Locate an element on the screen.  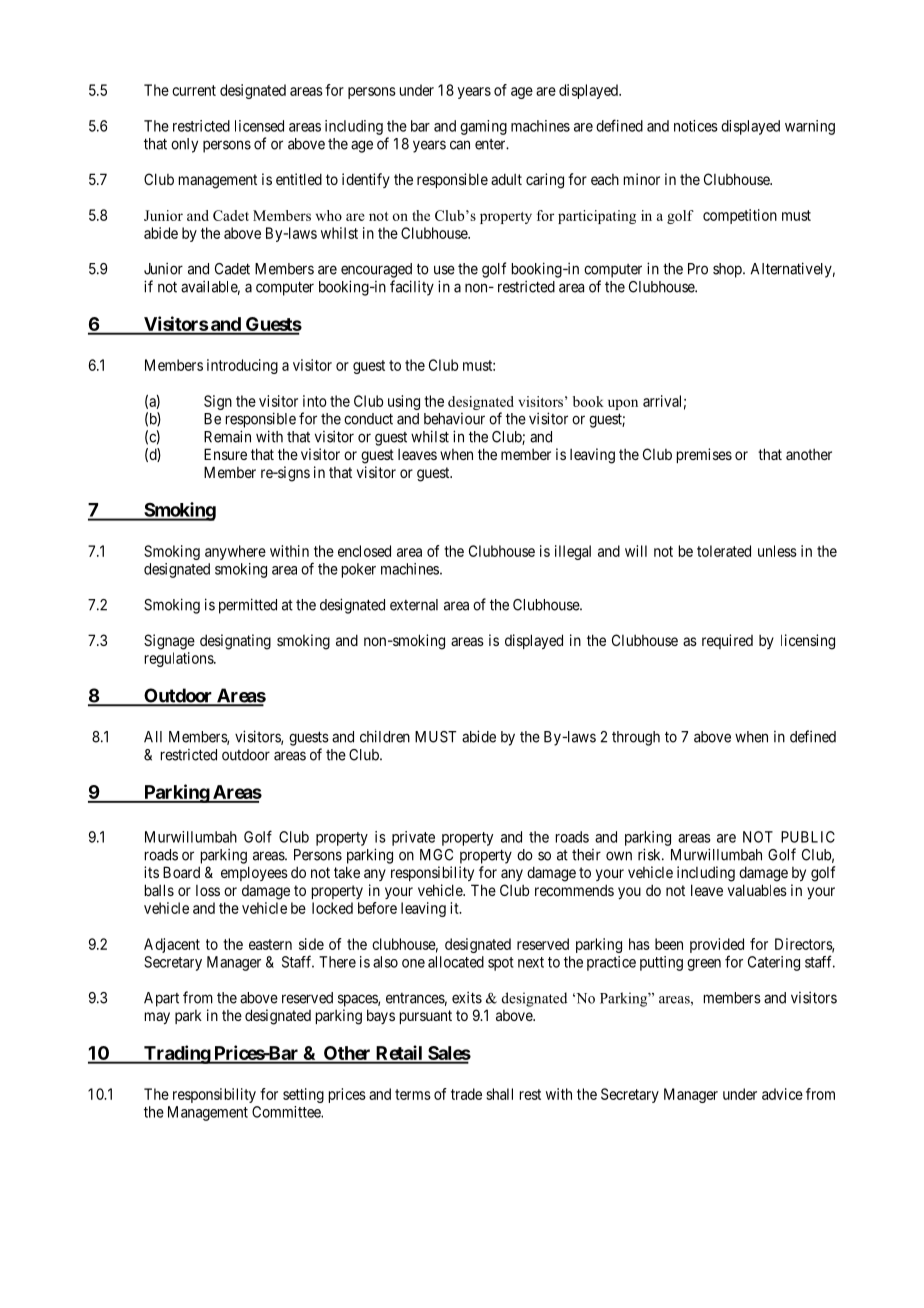
gaming is located at coordinates (483, 127).
